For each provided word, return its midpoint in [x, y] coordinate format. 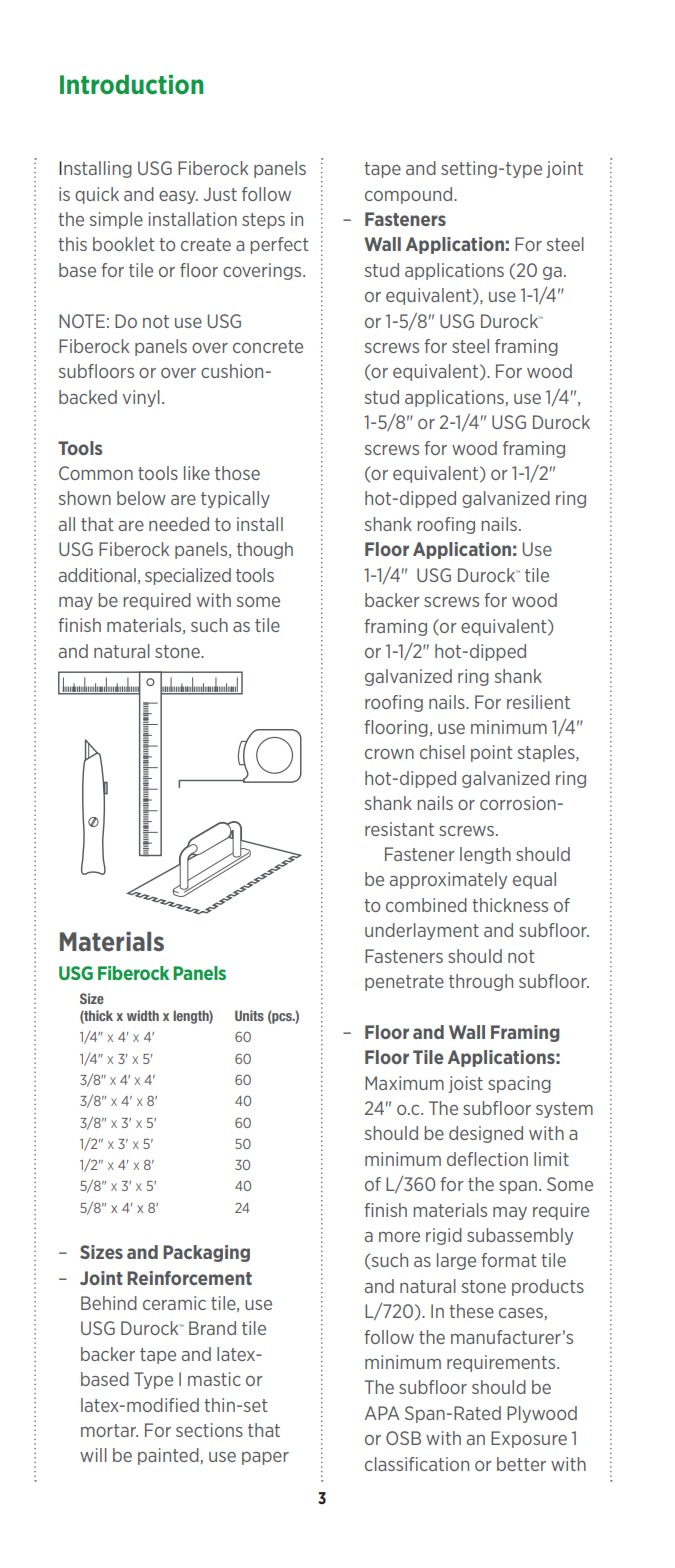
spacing [519, 1084]
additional [97, 575]
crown [389, 754]
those [237, 473]
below [141, 498]
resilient [538, 702]
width [143, 1015]
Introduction [132, 85]
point [492, 753]
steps [263, 221]
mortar [109, 1430]
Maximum [404, 1083]
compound [410, 195]
